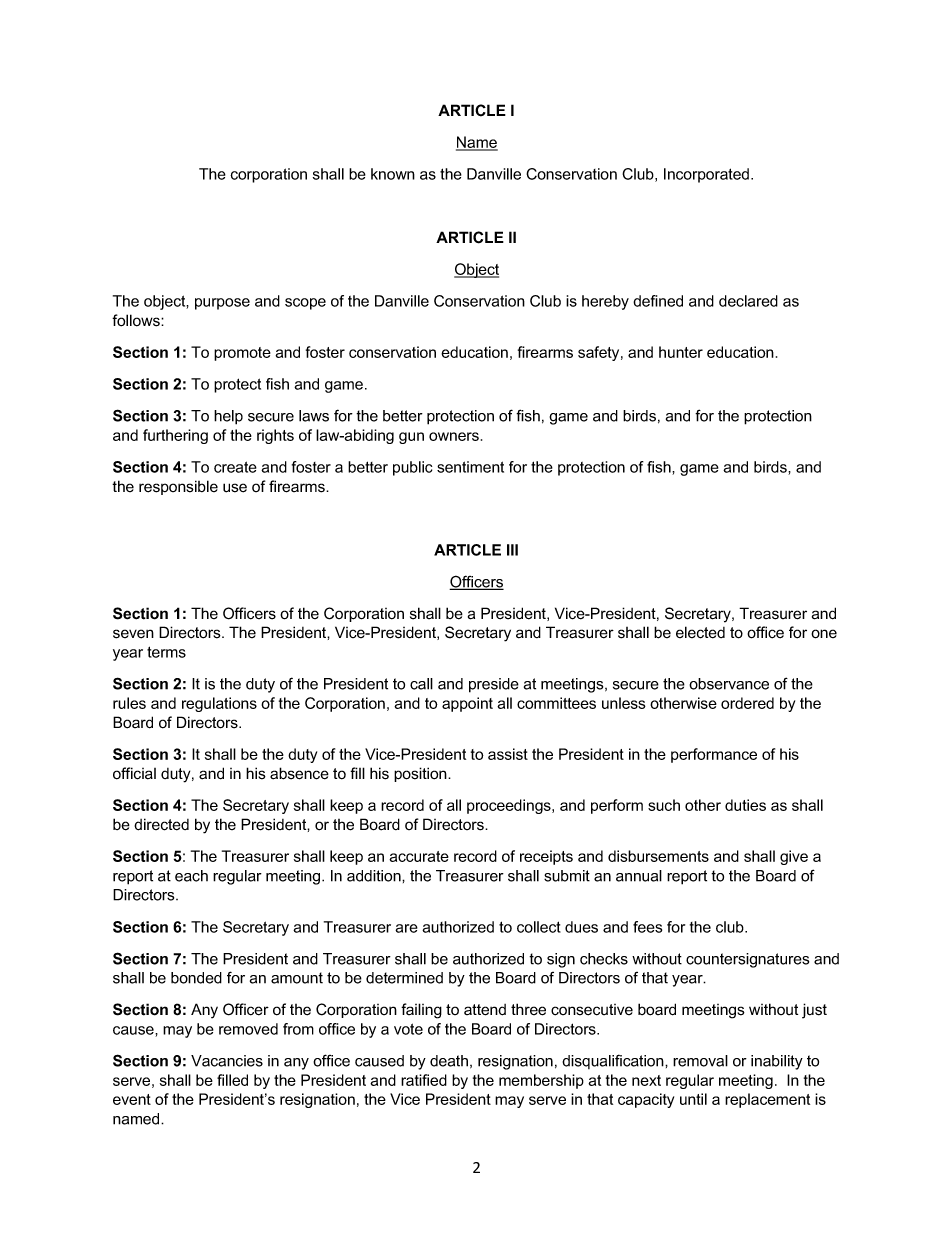 Image resolution: width=952 pixels, height=1233 pixels. Describe the element at coordinates (777, 1062) in the image. I see `inability` at that location.
